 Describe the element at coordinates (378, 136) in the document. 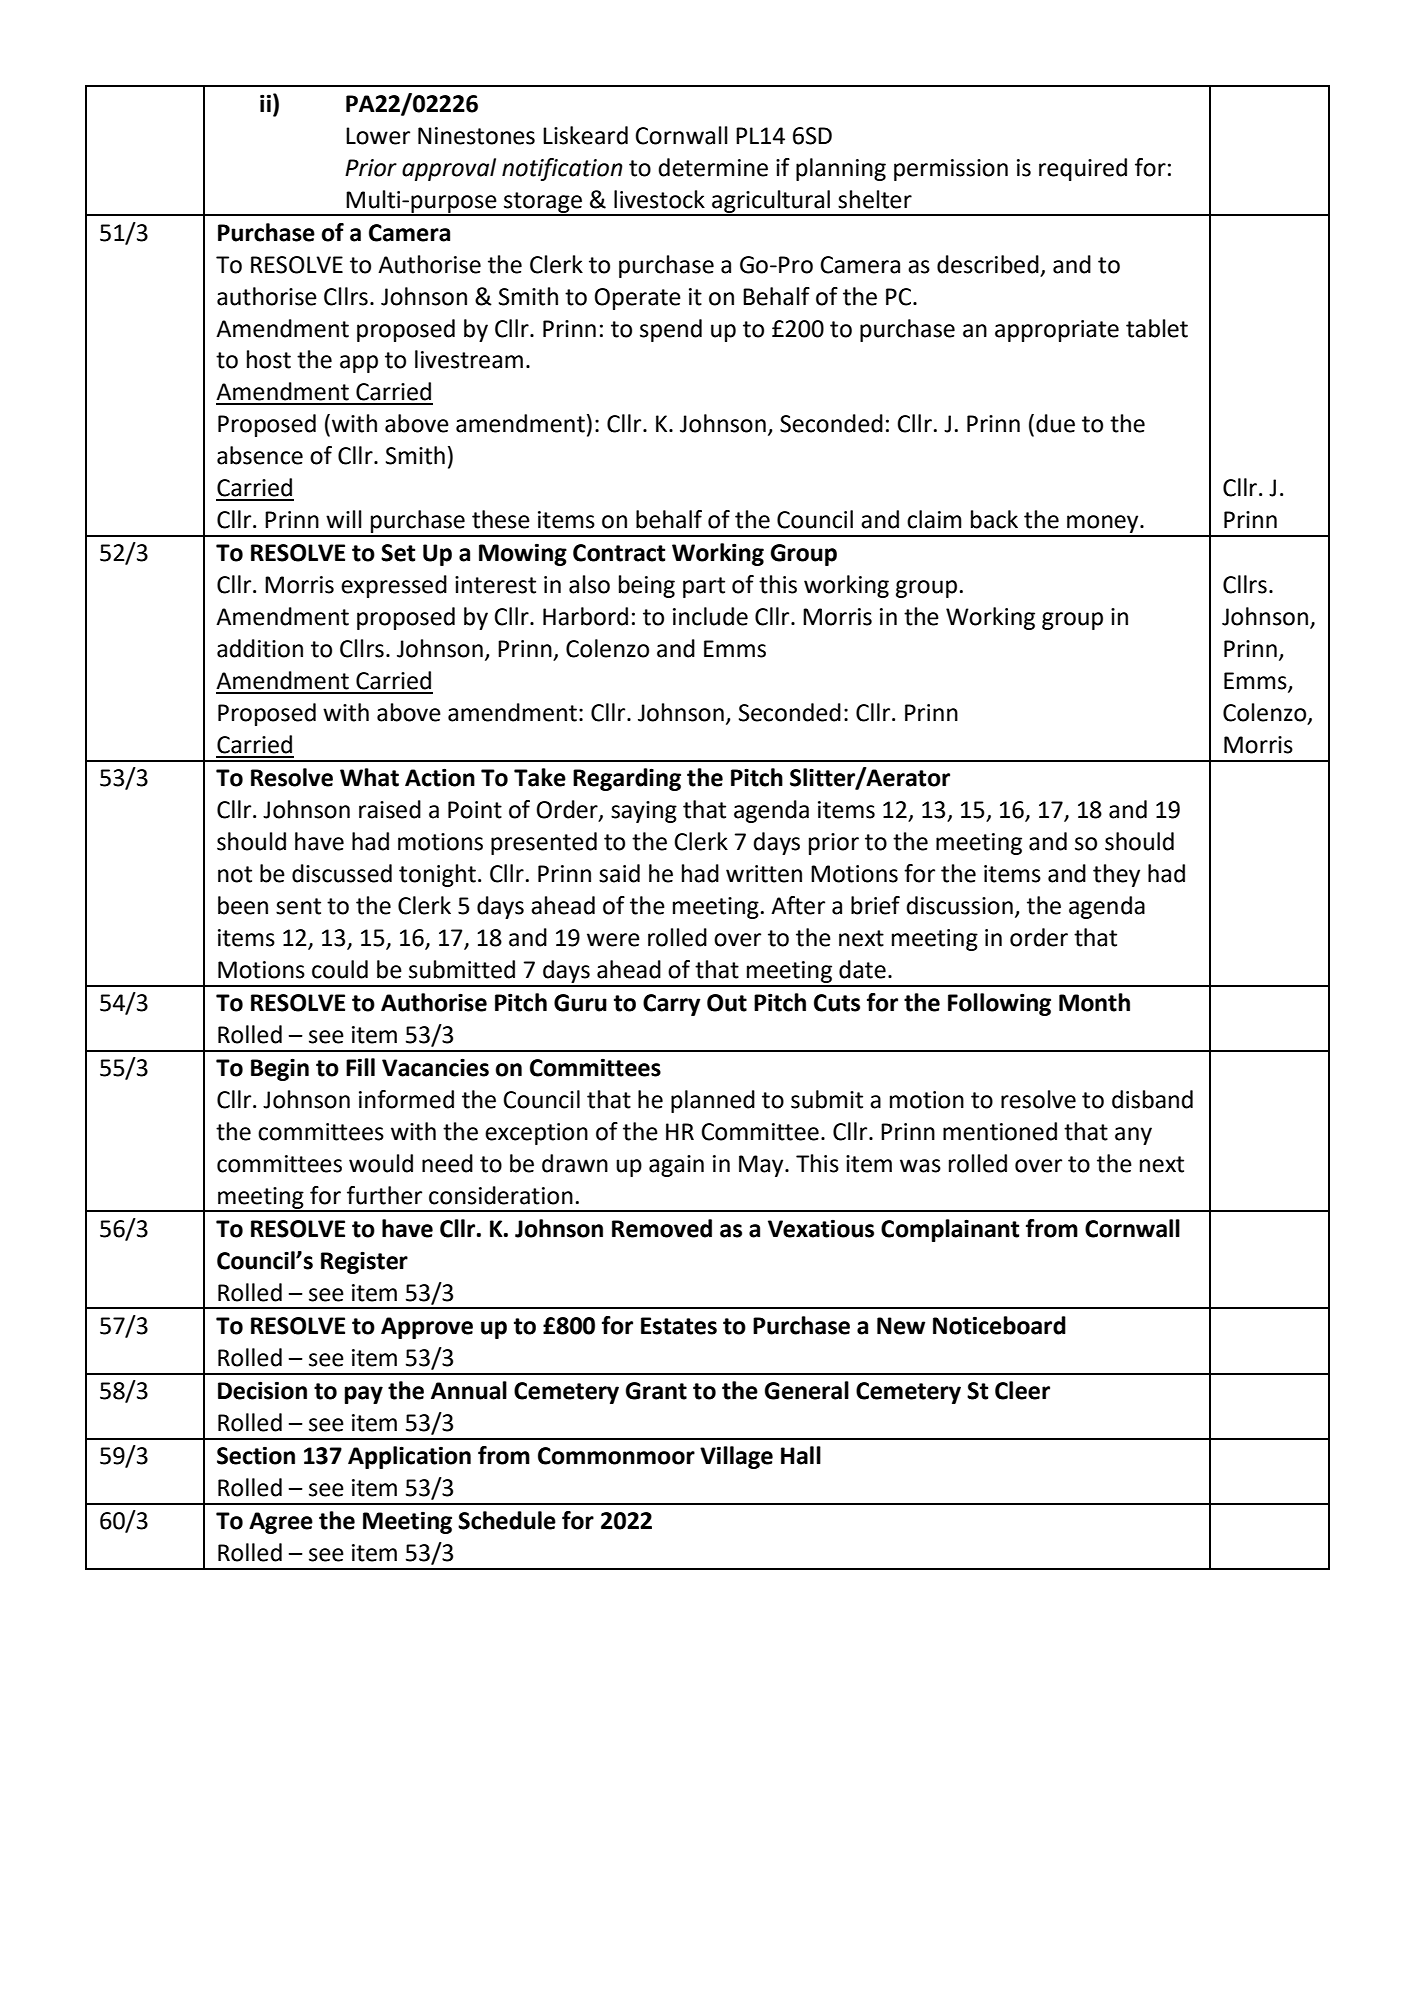

I see `Lower` at that location.
